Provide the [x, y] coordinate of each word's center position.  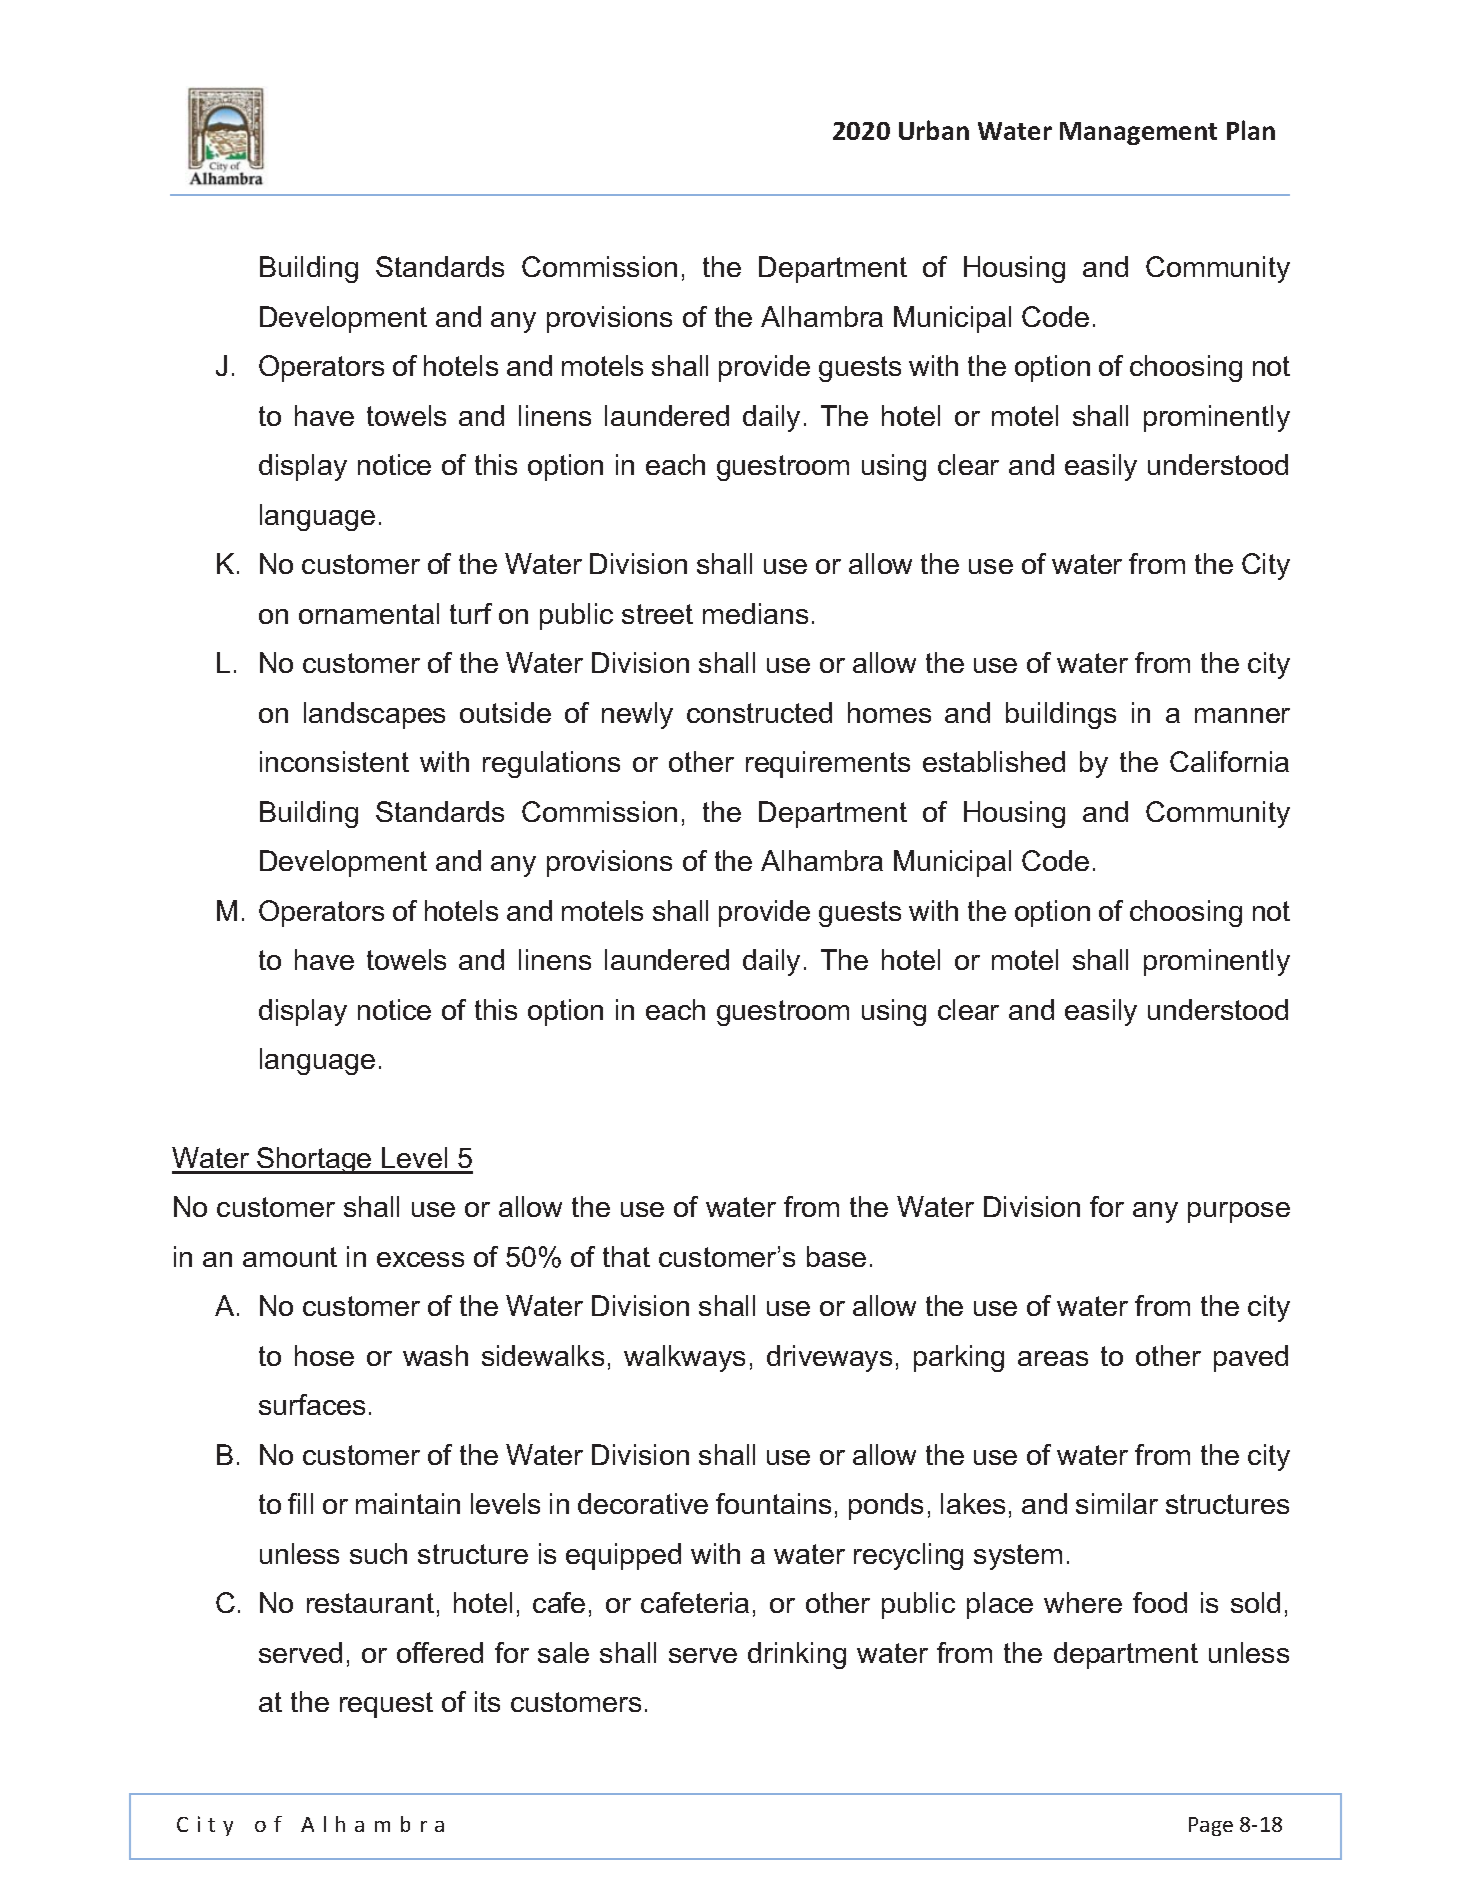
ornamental [369, 613]
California [1229, 761]
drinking [797, 1655]
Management [1138, 133]
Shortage [314, 1160]
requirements [828, 764]
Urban [934, 130]
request [386, 1705]
